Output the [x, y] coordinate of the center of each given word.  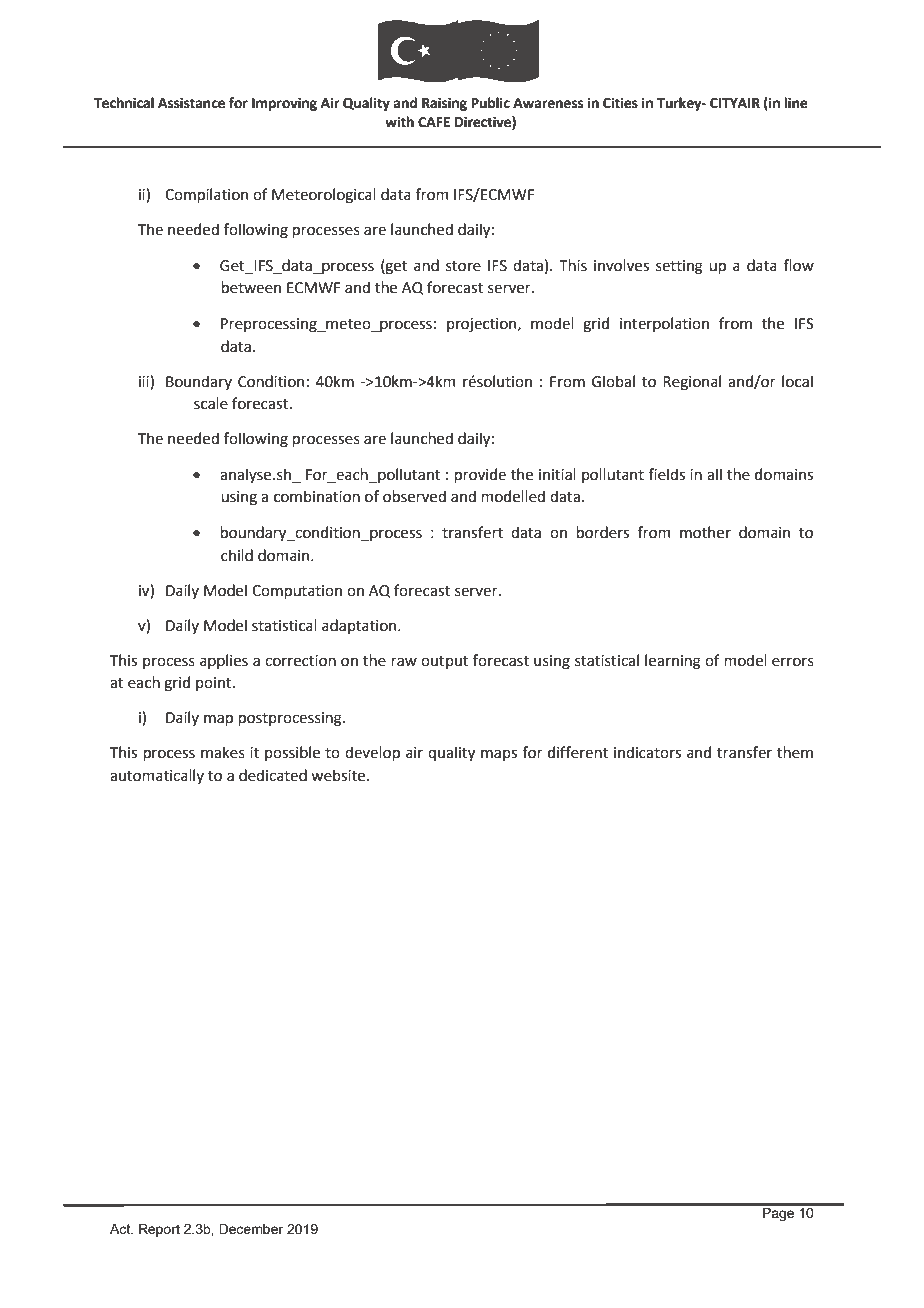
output [445, 662]
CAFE [434, 122]
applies [224, 661]
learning [673, 662]
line [796, 103]
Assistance [191, 103]
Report [159, 1230]
